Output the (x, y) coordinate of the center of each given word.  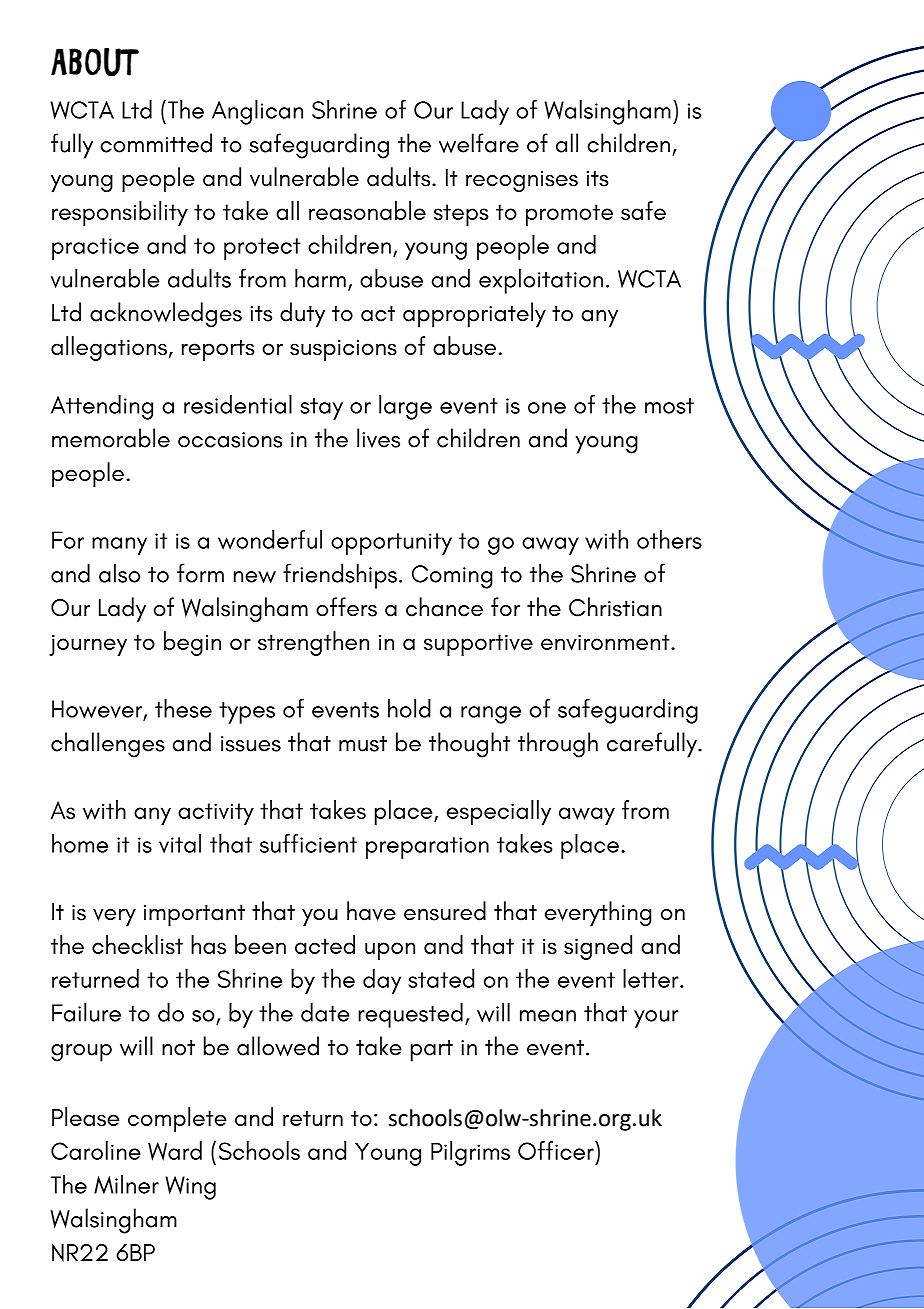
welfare (479, 143)
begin (192, 643)
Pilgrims (470, 1153)
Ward (175, 1151)
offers (346, 607)
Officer (557, 1150)
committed (156, 143)
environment (606, 642)
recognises (522, 181)
